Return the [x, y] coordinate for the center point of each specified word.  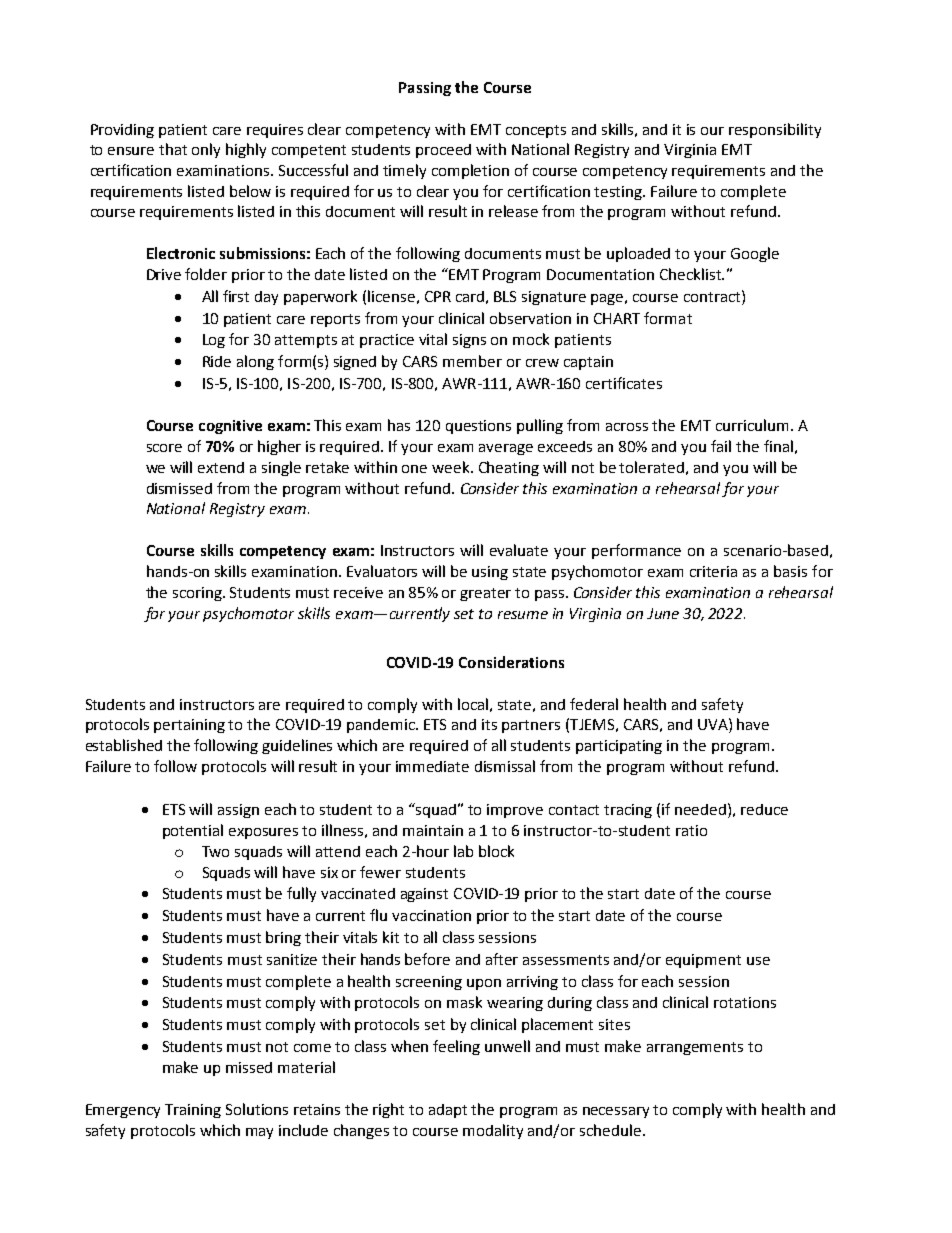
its [489, 724]
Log [214, 341]
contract [713, 296]
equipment [703, 961]
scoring [198, 594]
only [206, 150]
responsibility [775, 130]
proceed [443, 151]
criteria [713, 571]
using [490, 573]
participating [619, 747]
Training [193, 1111]
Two [215, 851]
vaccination [431, 915]
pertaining [189, 726]
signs [469, 341]
